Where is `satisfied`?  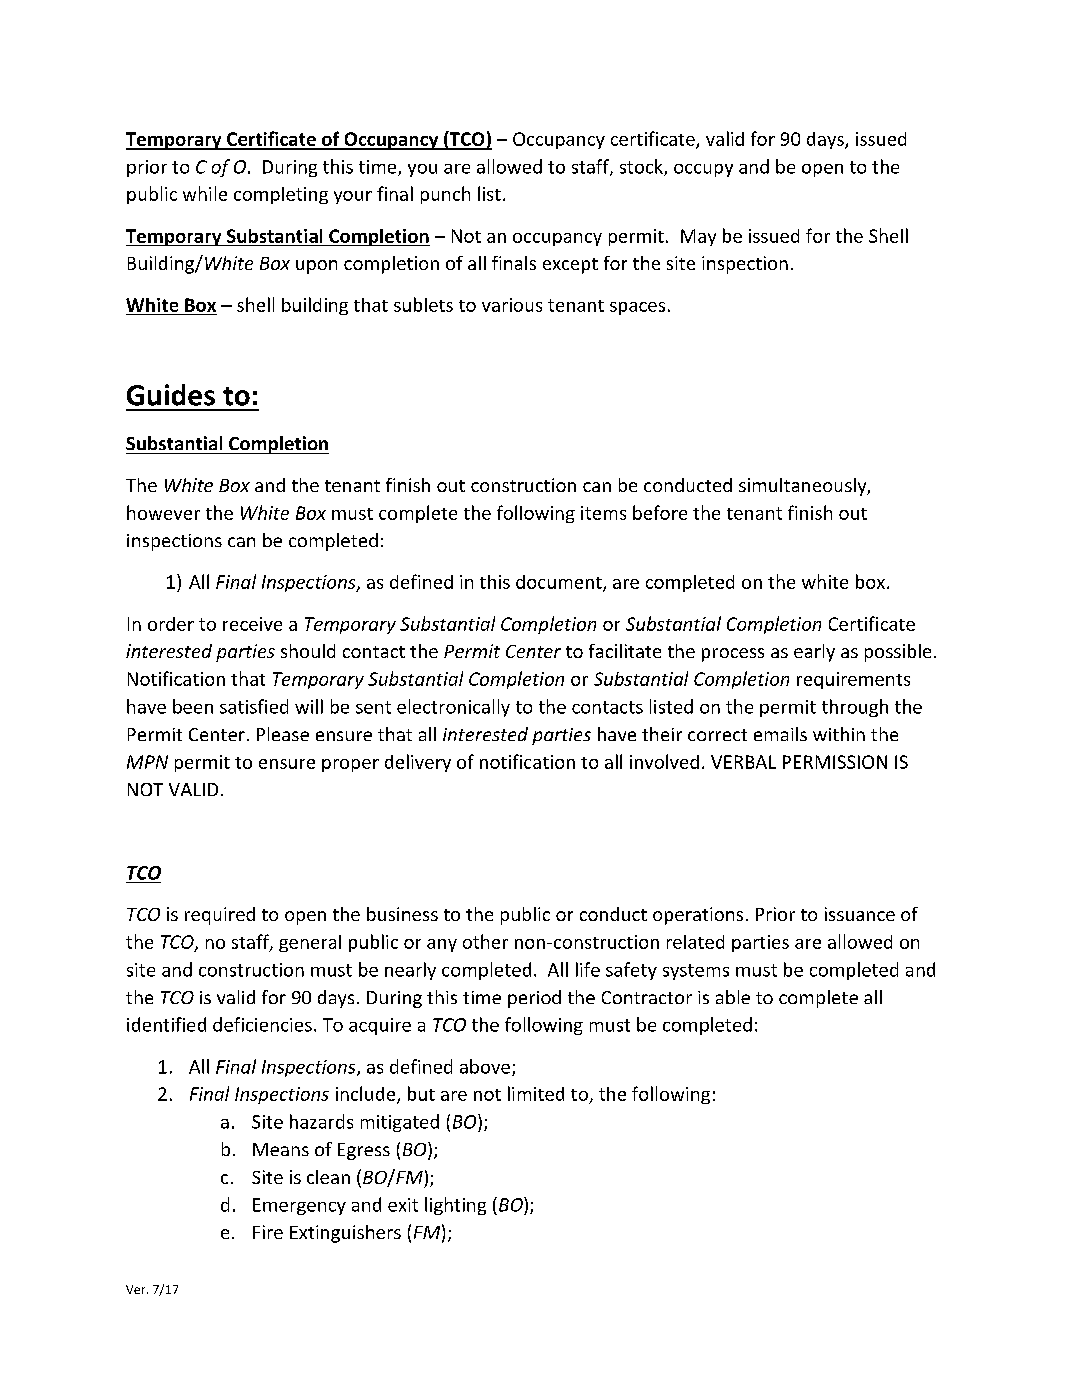
satisfied is located at coordinates (254, 706).
